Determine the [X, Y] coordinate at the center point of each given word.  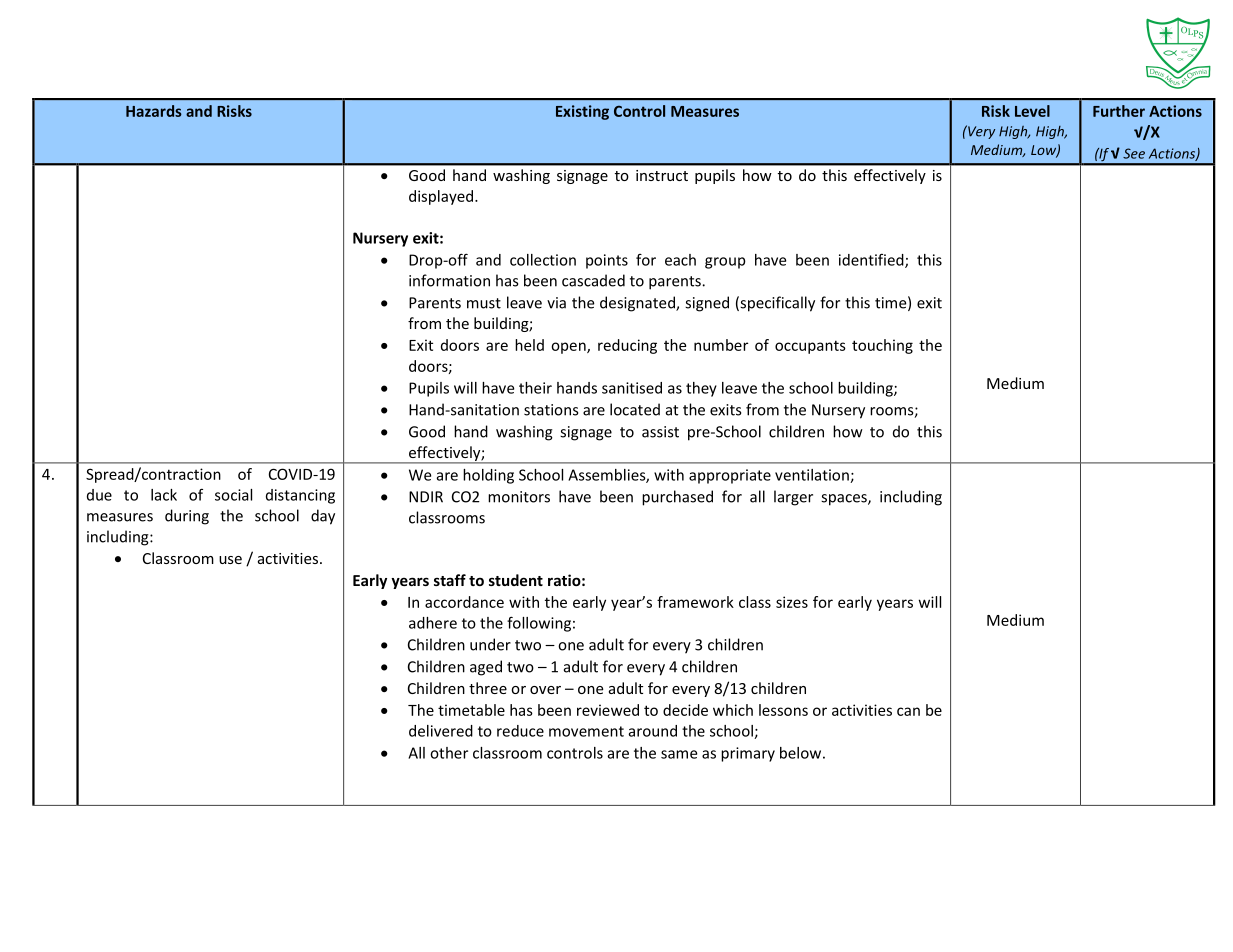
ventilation [813, 476]
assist [660, 432]
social [233, 495]
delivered [441, 731]
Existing [582, 112]
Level [1032, 111]
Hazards [154, 111]
